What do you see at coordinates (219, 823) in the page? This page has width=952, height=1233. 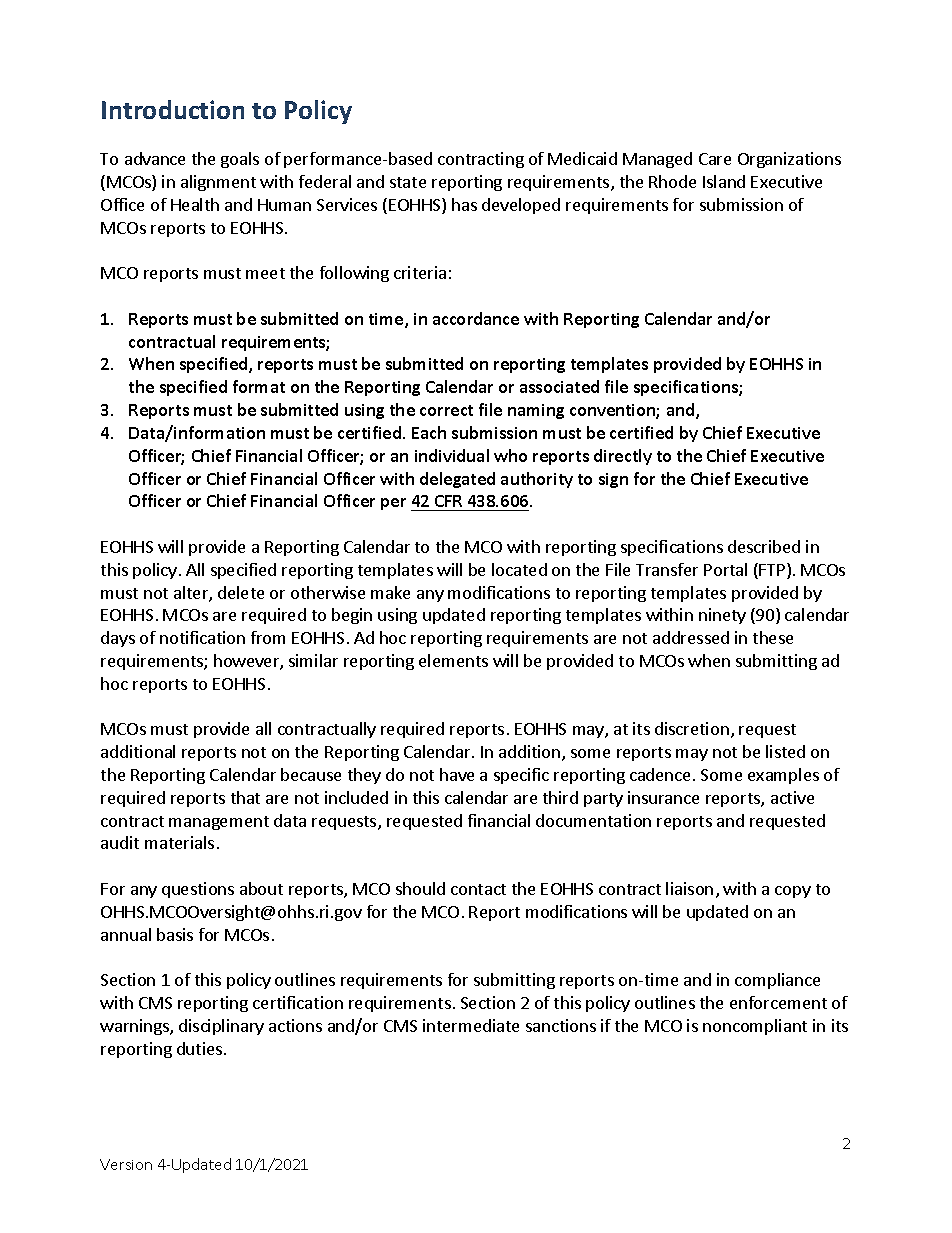 I see `management` at bounding box center [219, 823].
